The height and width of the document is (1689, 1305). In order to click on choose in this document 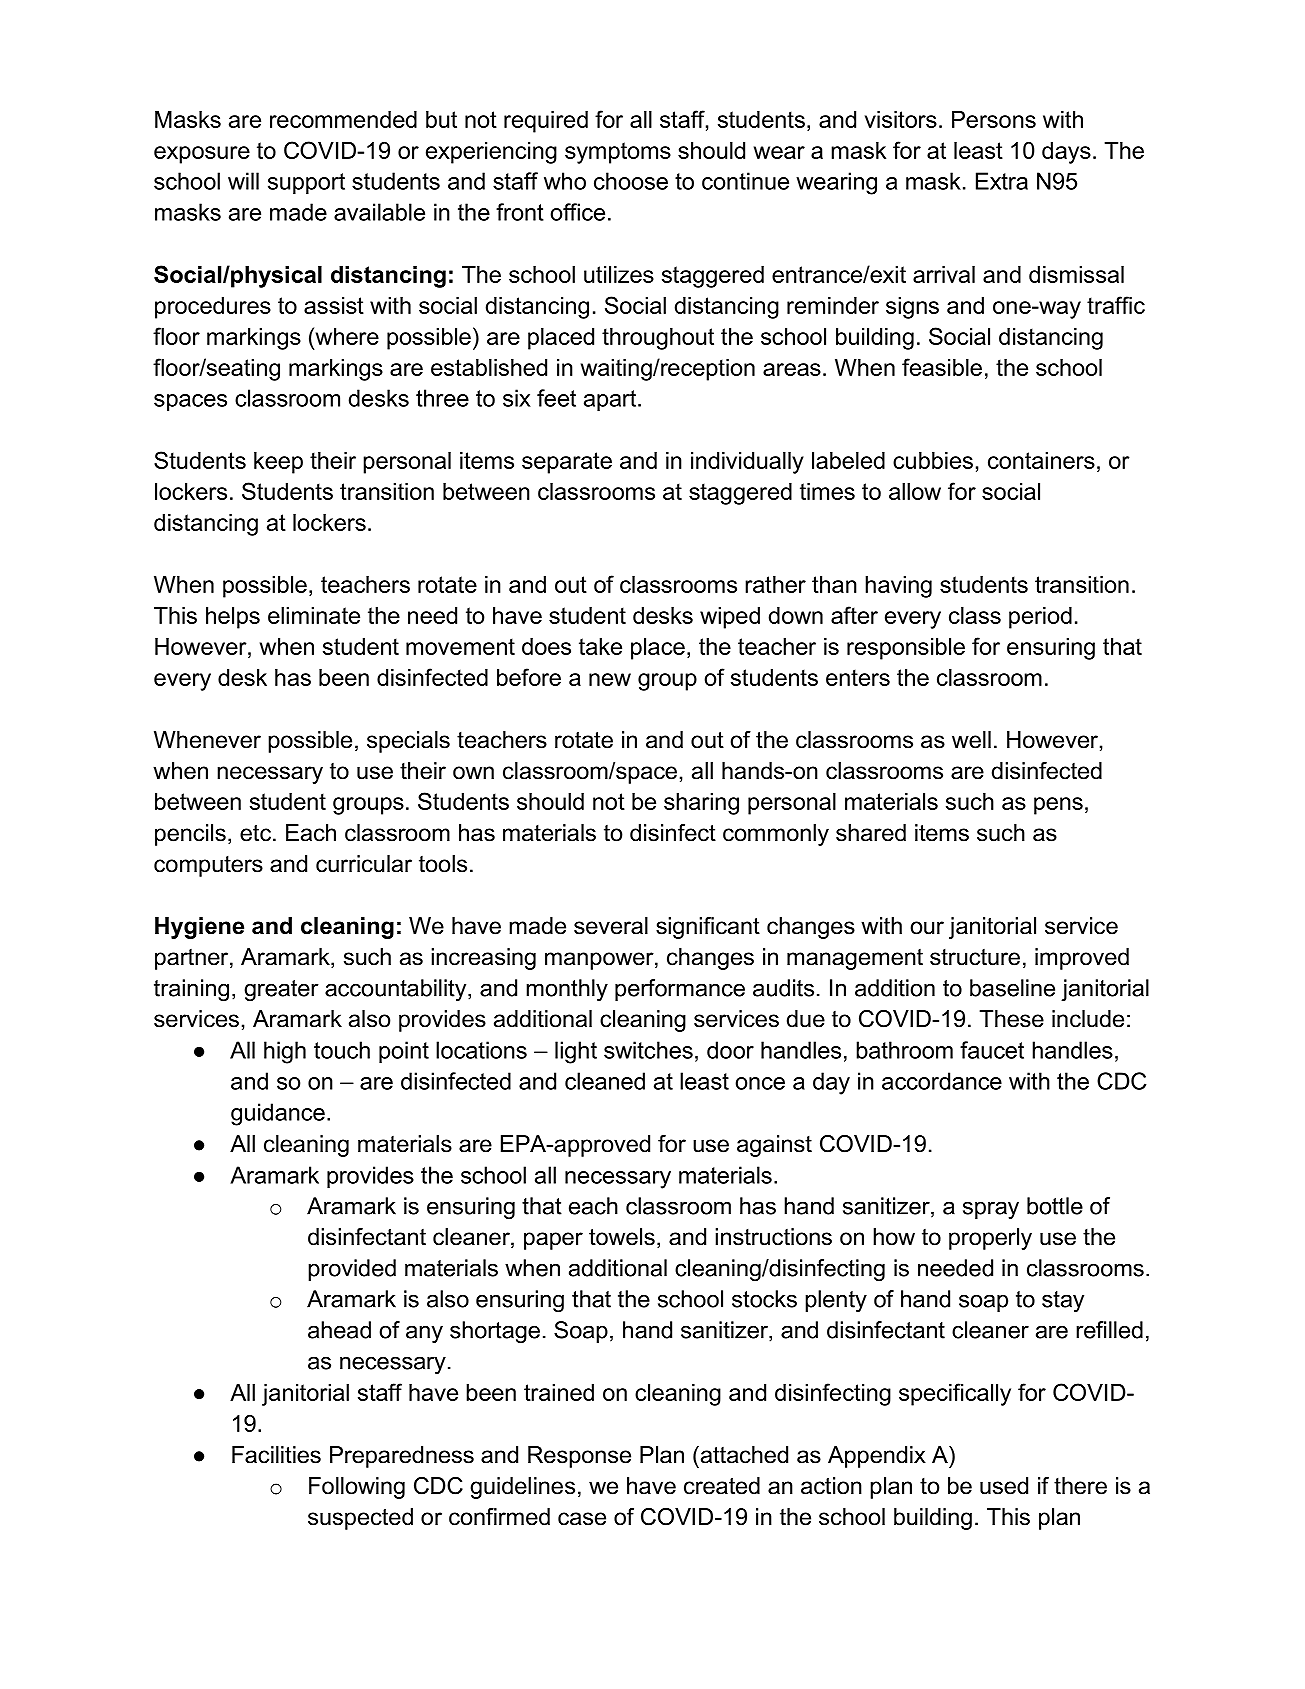, I will do `click(631, 181)`.
